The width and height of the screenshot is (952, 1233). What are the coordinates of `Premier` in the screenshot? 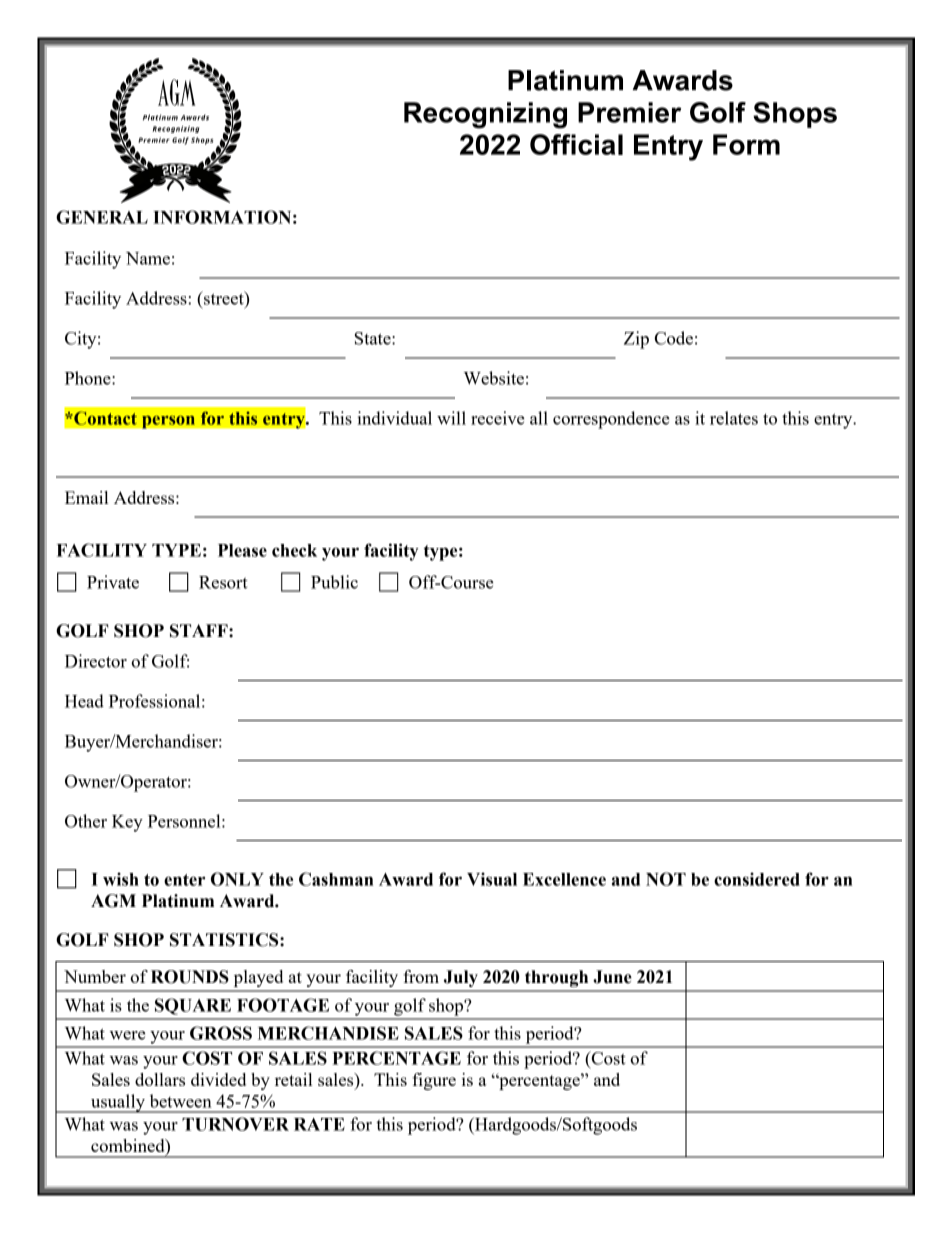 It's located at (629, 112).
